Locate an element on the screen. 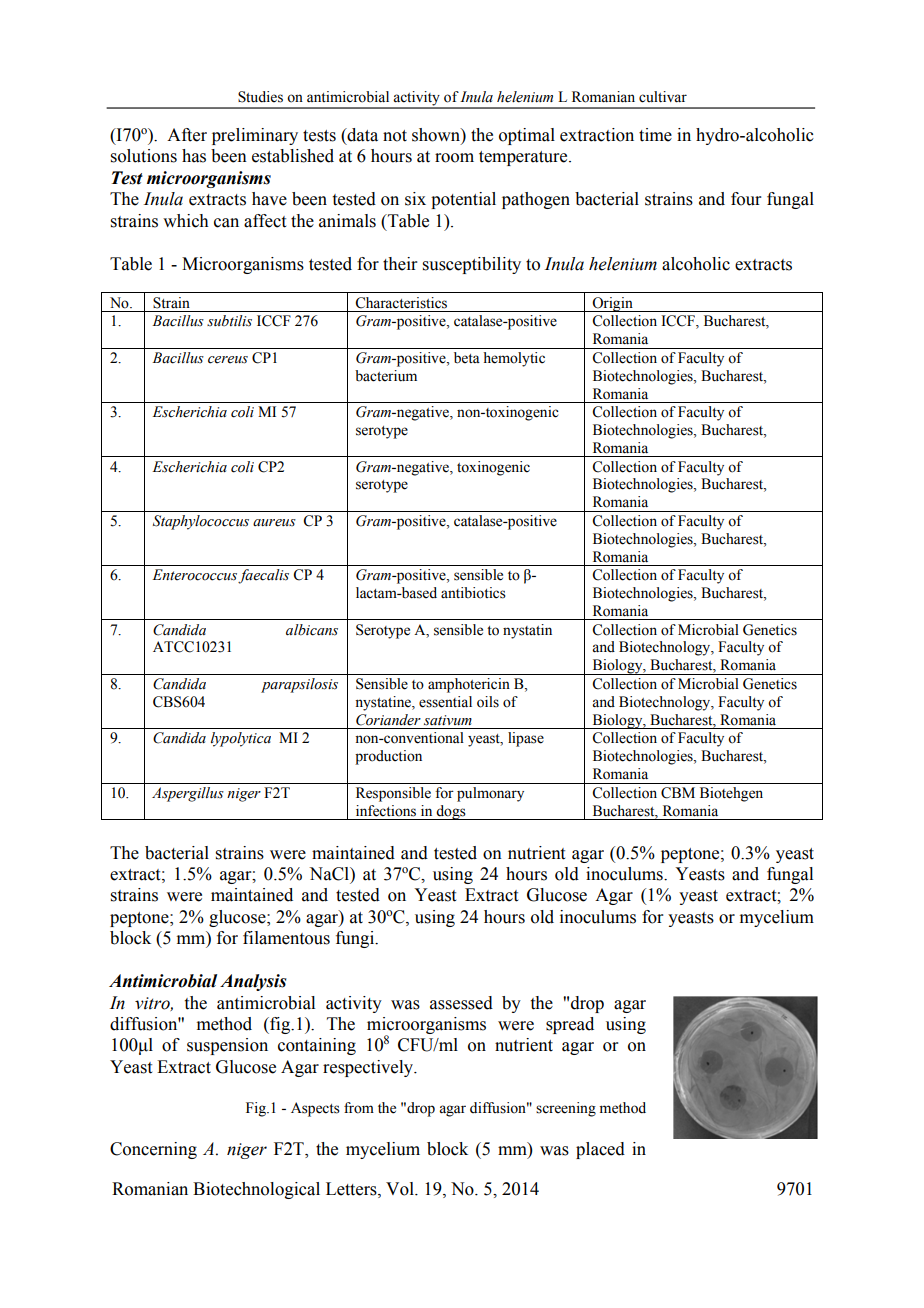 This screenshot has height=1308, width=924. room is located at coordinates (454, 158).
